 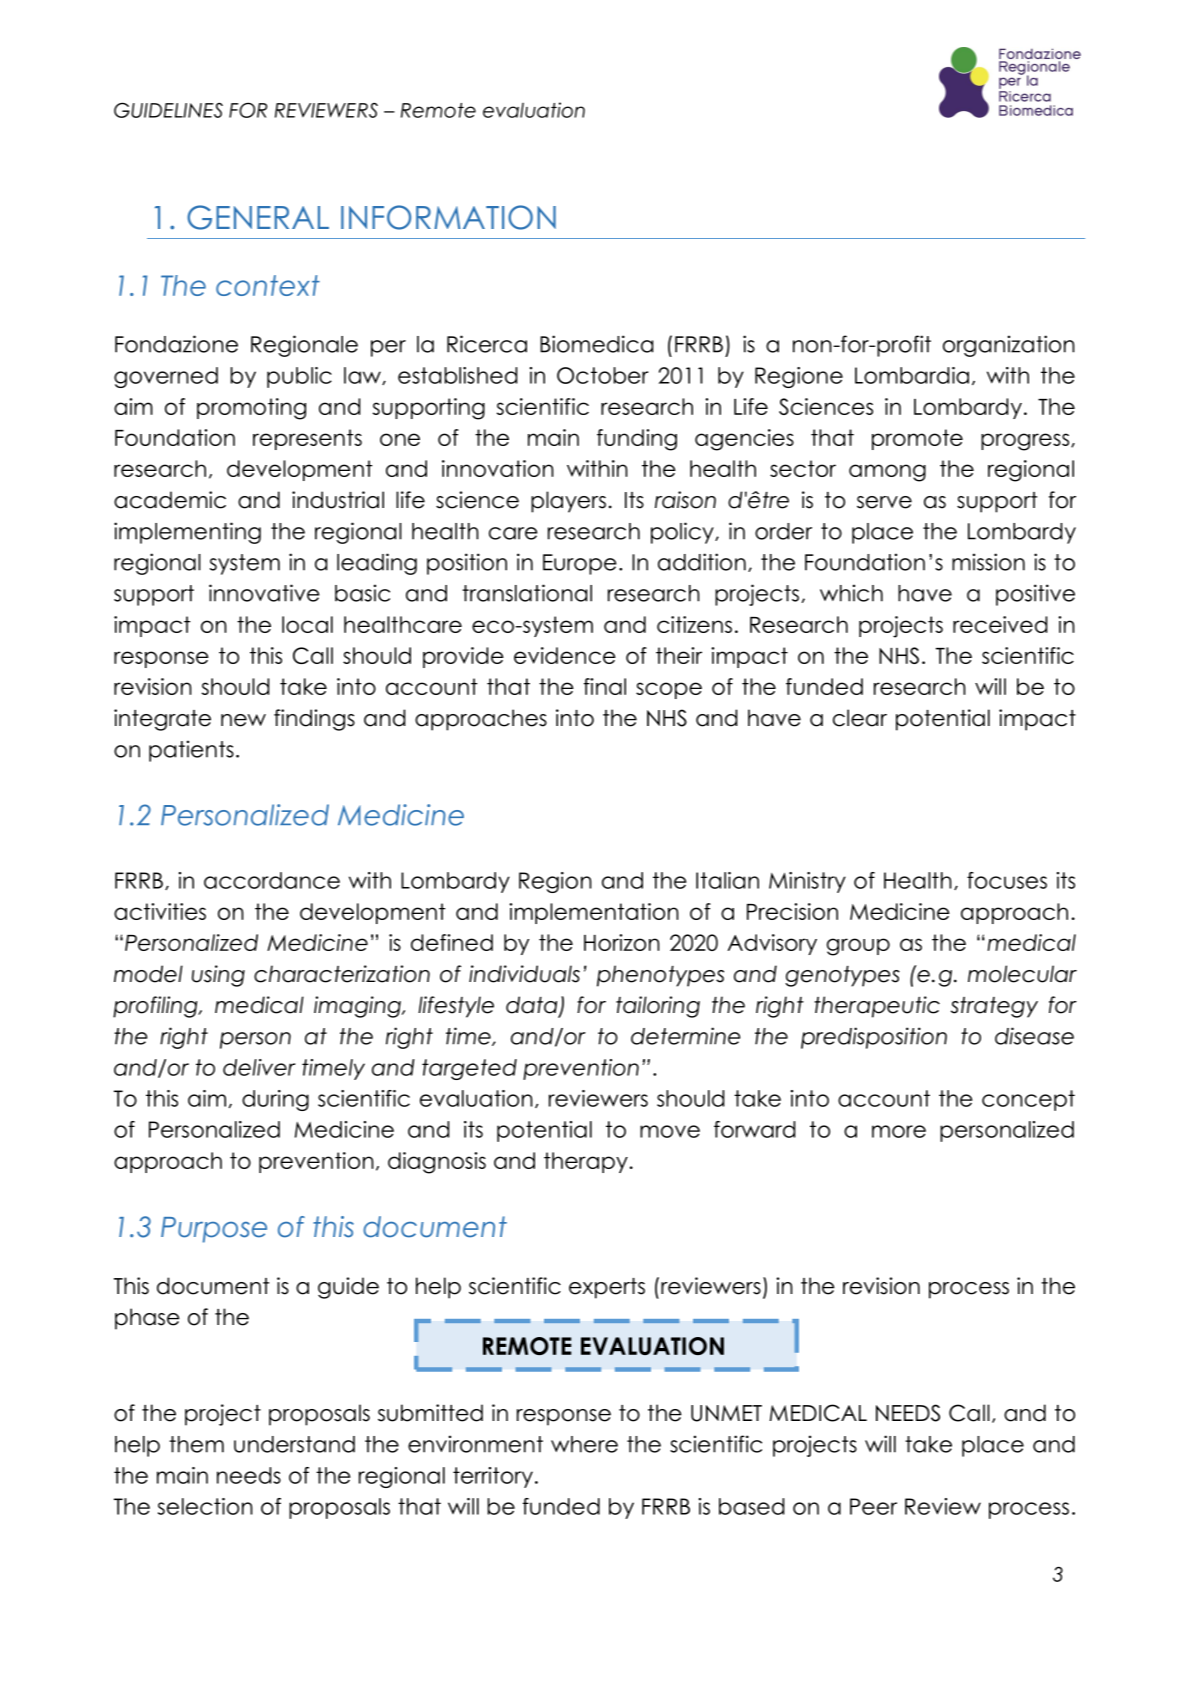 I want to click on during, so click(x=275, y=1100).
